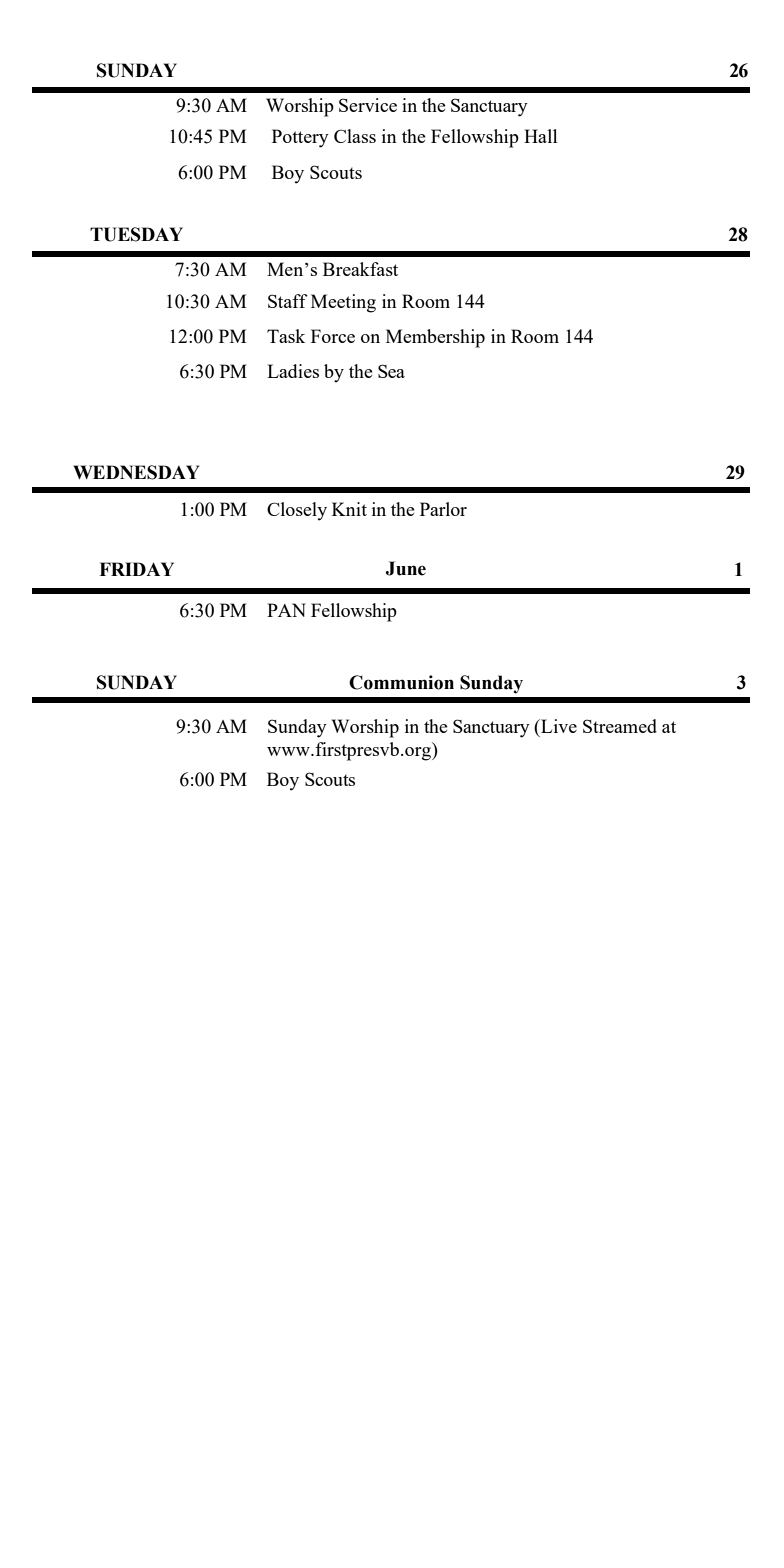 Image resolution: width=784 pixels, height=1568 pixels. I want to click on Sea, so click(391, 371).
